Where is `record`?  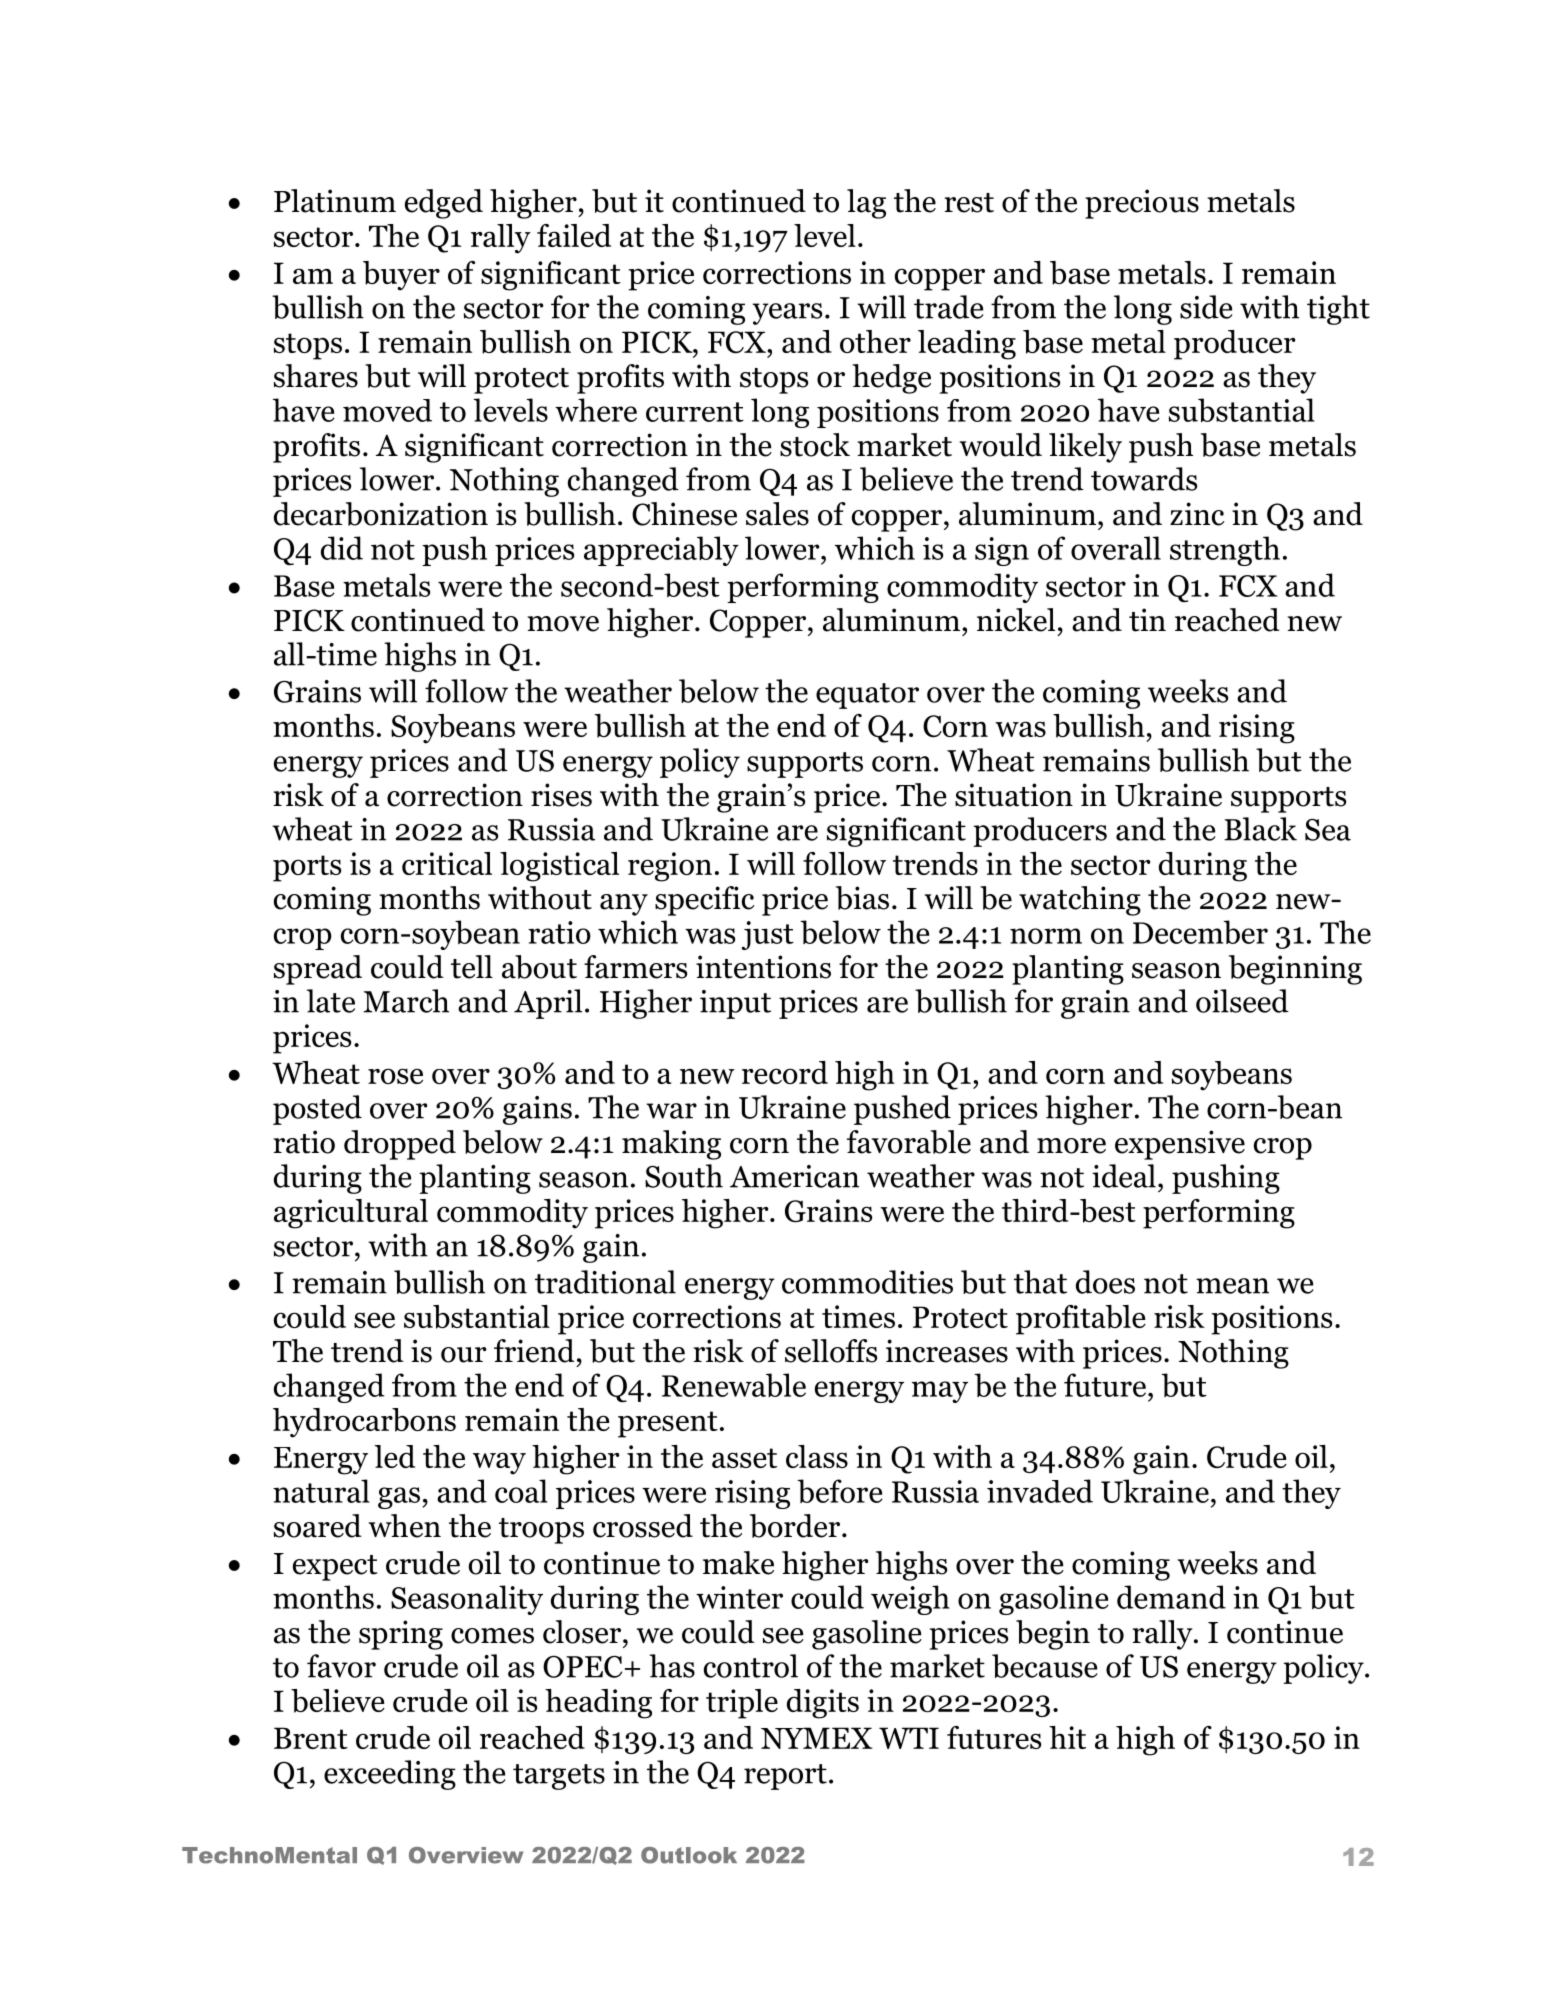
record is located at coordinates (785, 1072).
